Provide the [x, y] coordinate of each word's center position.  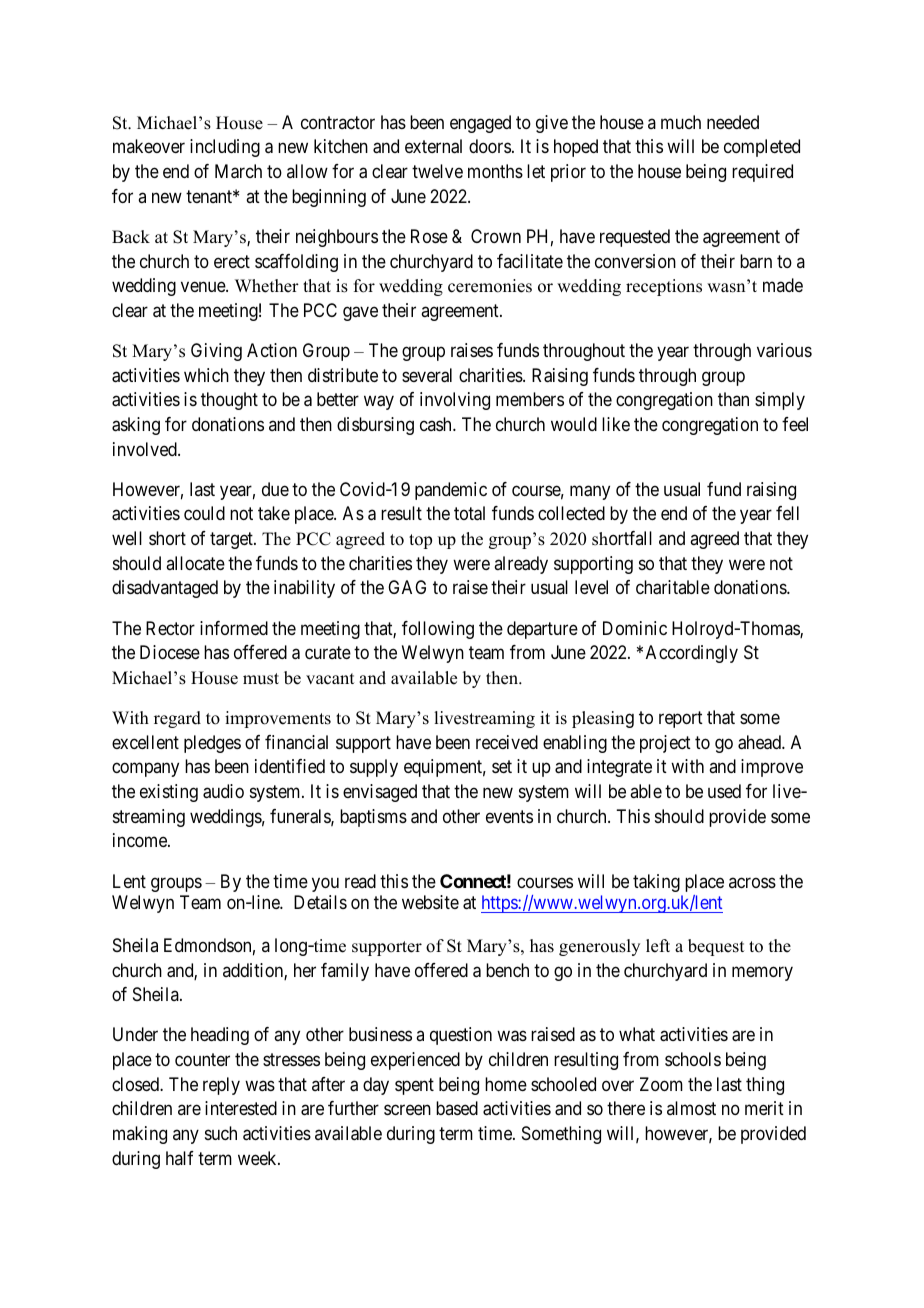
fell [787, 513]
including [225, 148]
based [457, 1108]
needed [733, 122]
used [724, 791]
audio [223, 791]
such [221, 1133]
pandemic [451, 491]
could [204, 513]
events [509, 816]
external [433, 146]
